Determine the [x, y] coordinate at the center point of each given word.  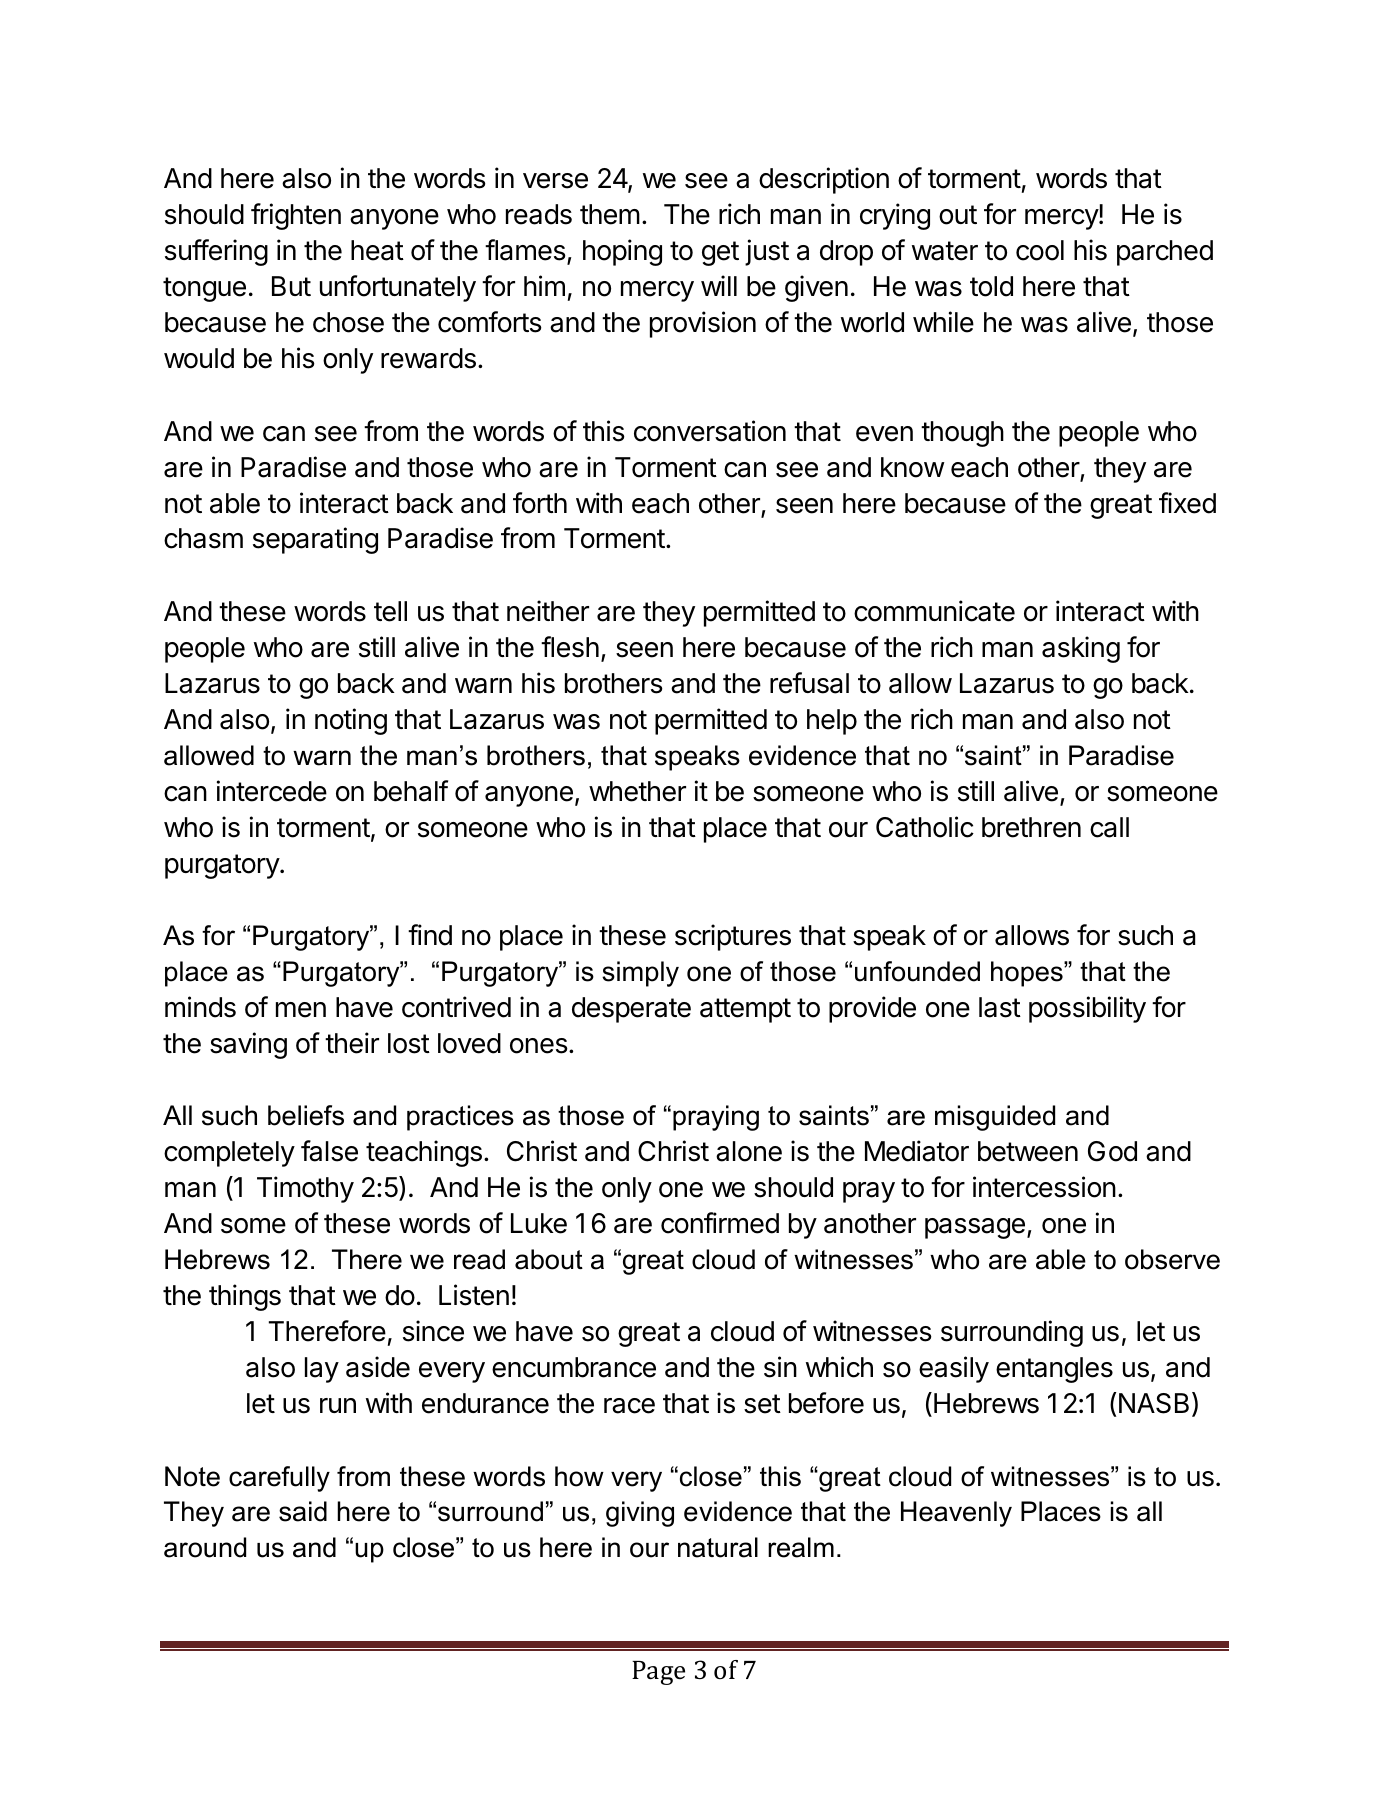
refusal [809, 683]
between [1028, 1151]
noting [351, 721]
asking [1081, 649]
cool [1040, 250]
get [720, 253]
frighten [296, 216]
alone [749, 1151]
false [329, 1151]
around [205, 1547]
